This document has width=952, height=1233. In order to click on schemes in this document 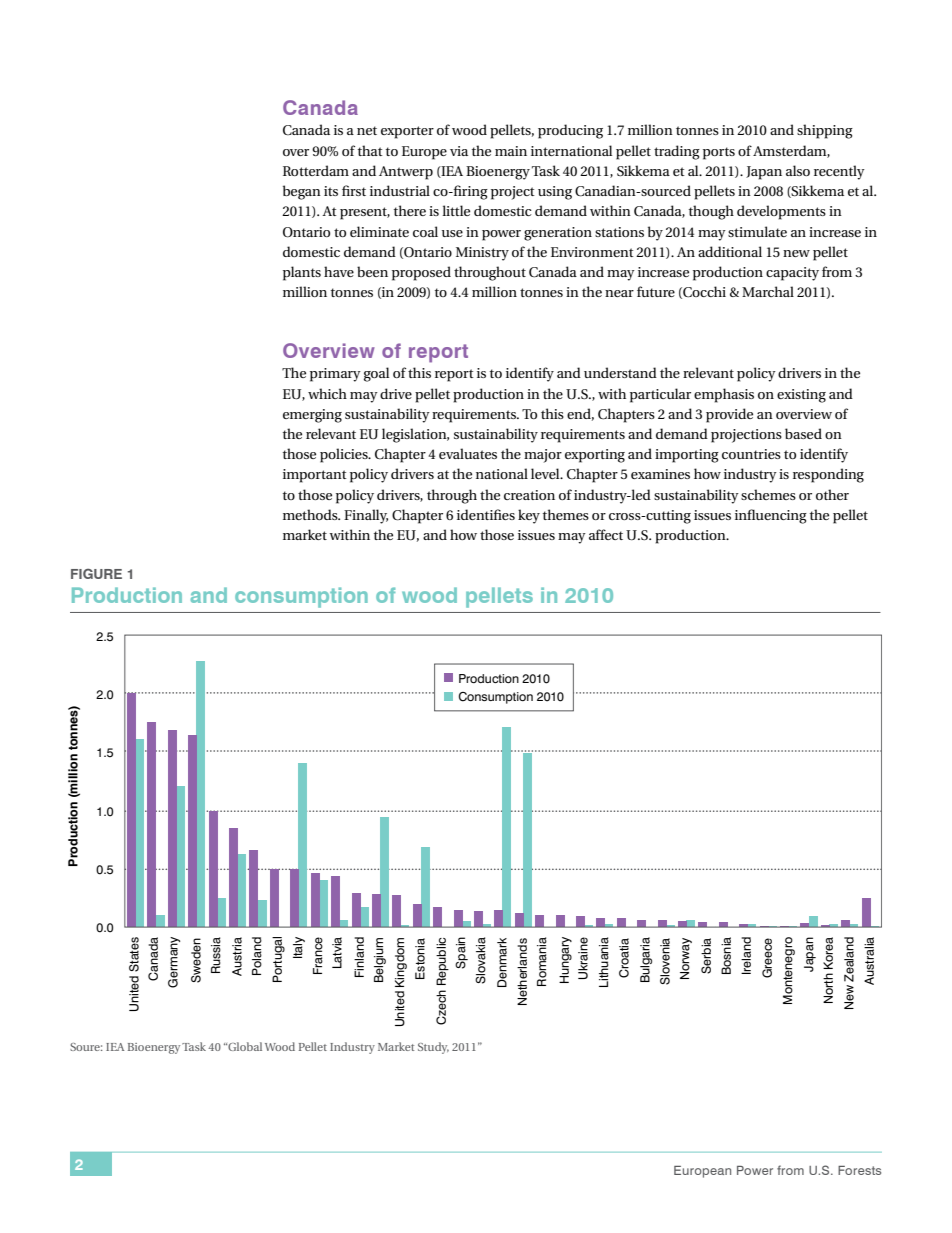, I will do `click(768, 494)`.
